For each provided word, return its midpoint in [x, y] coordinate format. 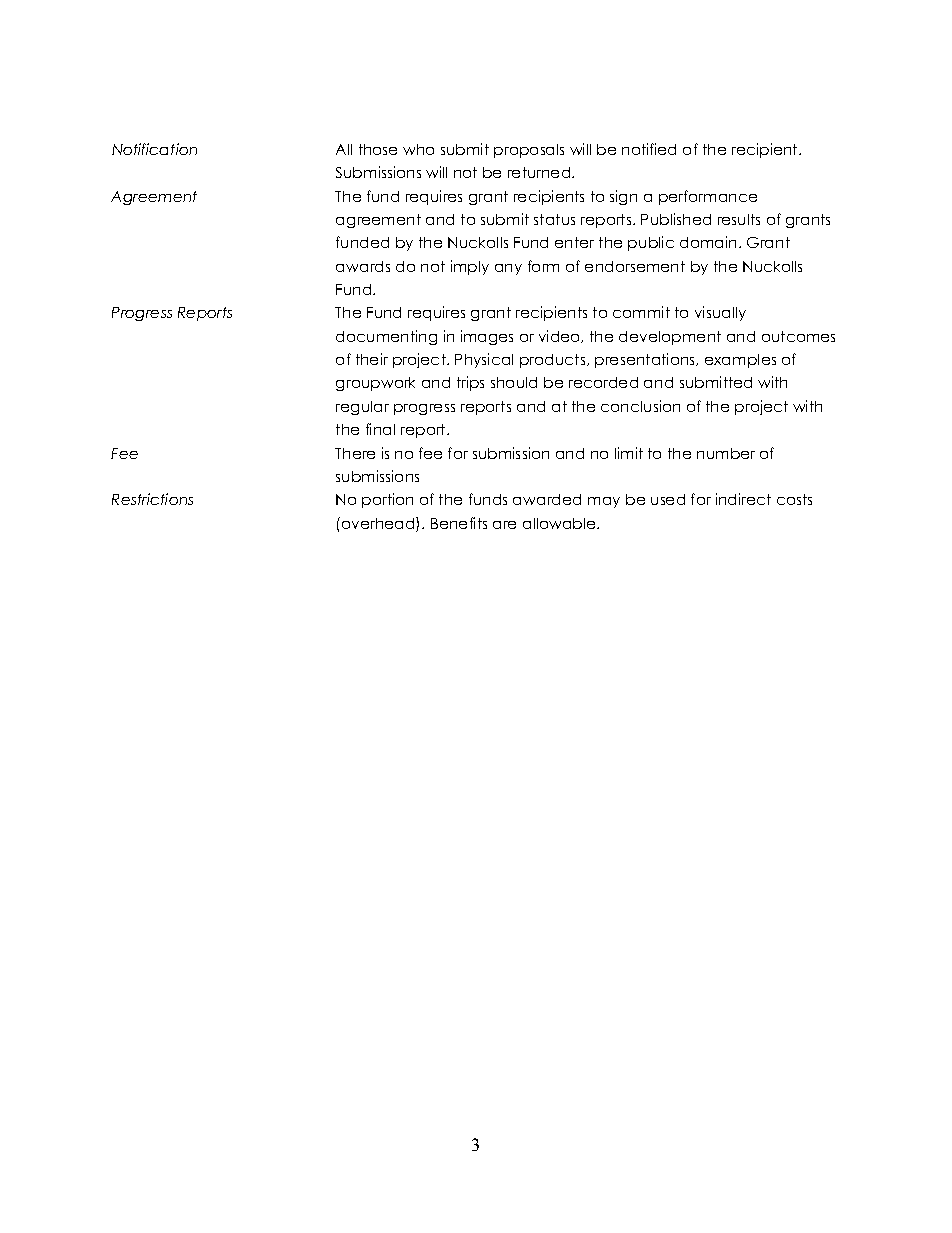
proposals [529, 151]
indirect [743, 499]
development [670, 338]
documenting [386, 337]
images [487, 337]
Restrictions [152, 499]
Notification [154, 149]
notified [649, 149]
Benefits [459, 523]
